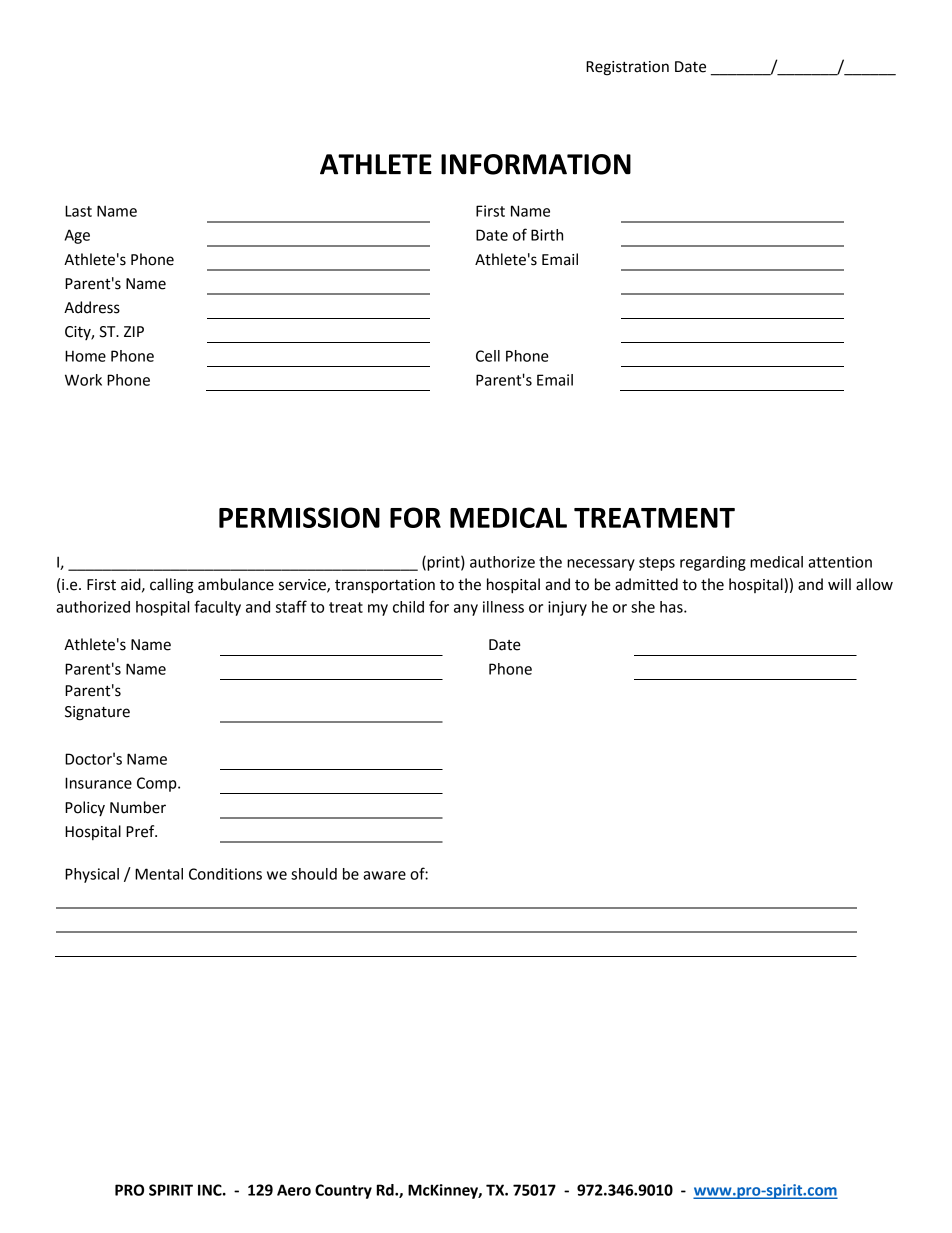 This page has width=952, height=1233. What do you see at coordinates (343, 1191) in the page?
I see `Country` at bounding box center [343, 1191].
